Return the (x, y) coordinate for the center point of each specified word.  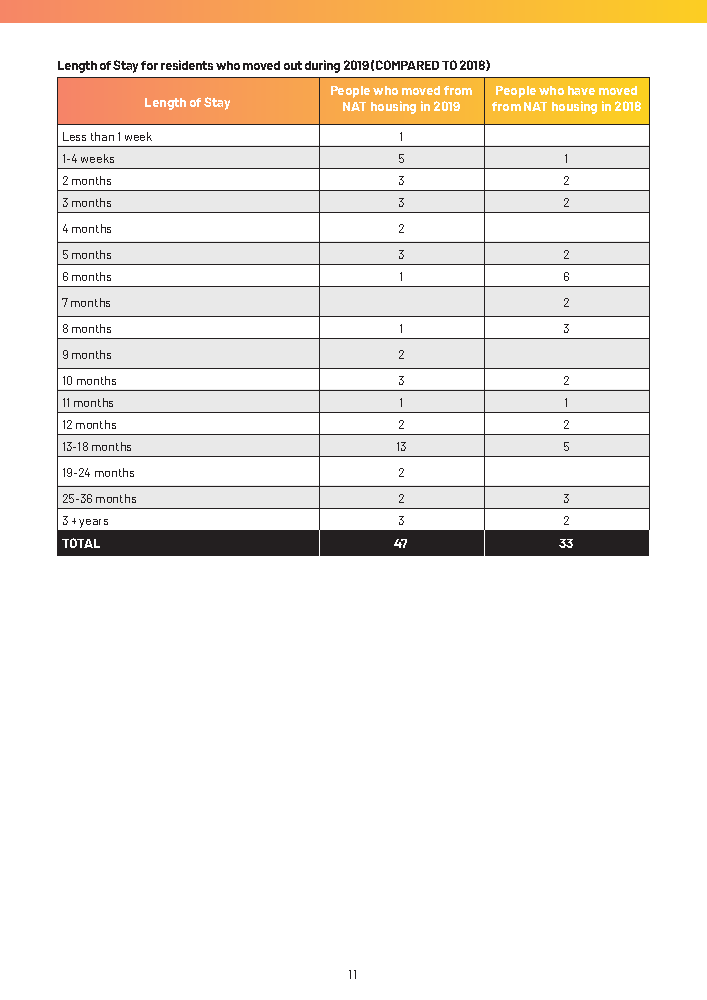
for (149, 65)
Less (74, 136)
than (102, 136)
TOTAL (81, 543)
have (581, 90)
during (322, 66)
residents (187, 65)
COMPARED (407, 65)
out (293, 65)
